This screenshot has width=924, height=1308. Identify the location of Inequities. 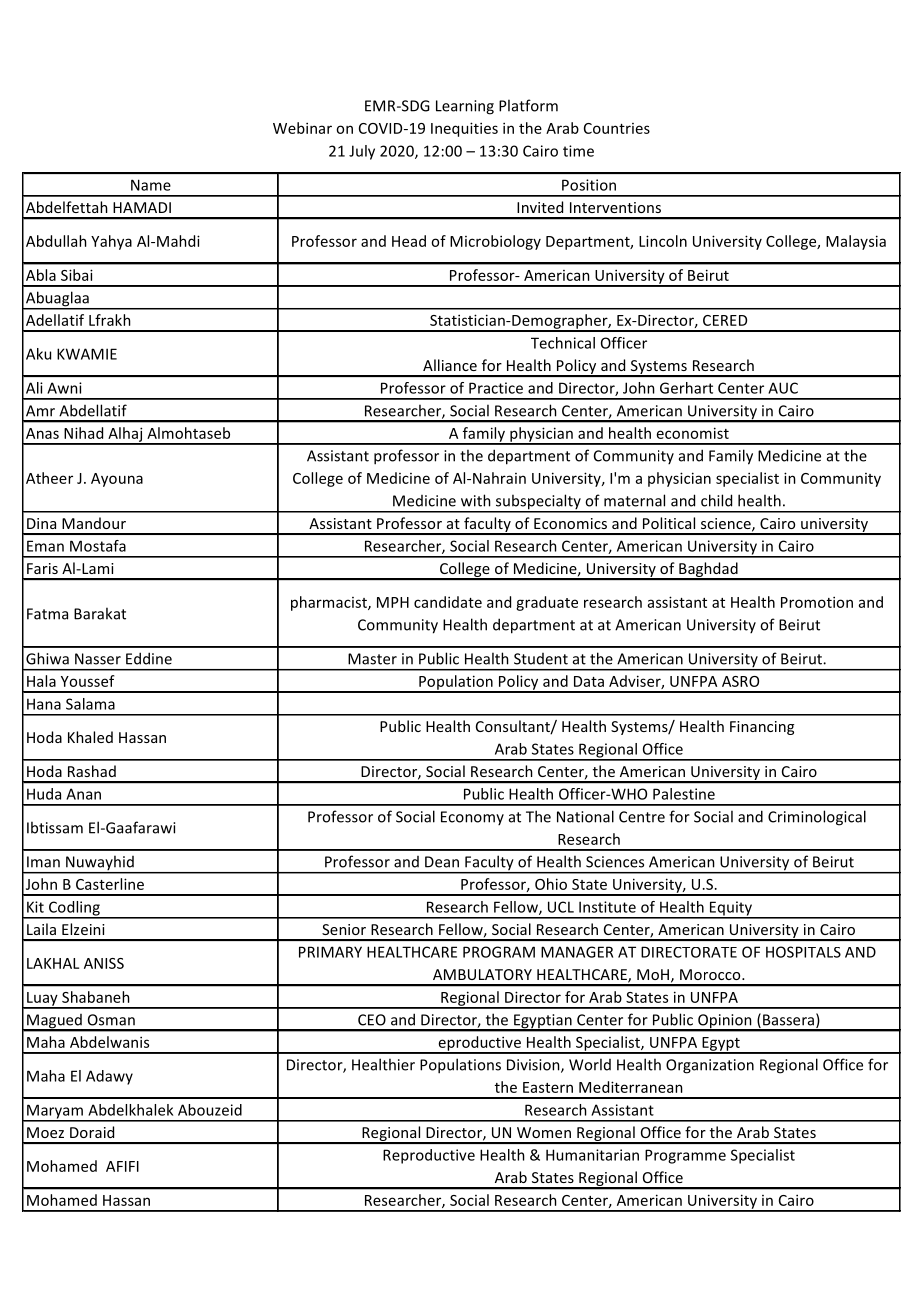
(464, 129).
